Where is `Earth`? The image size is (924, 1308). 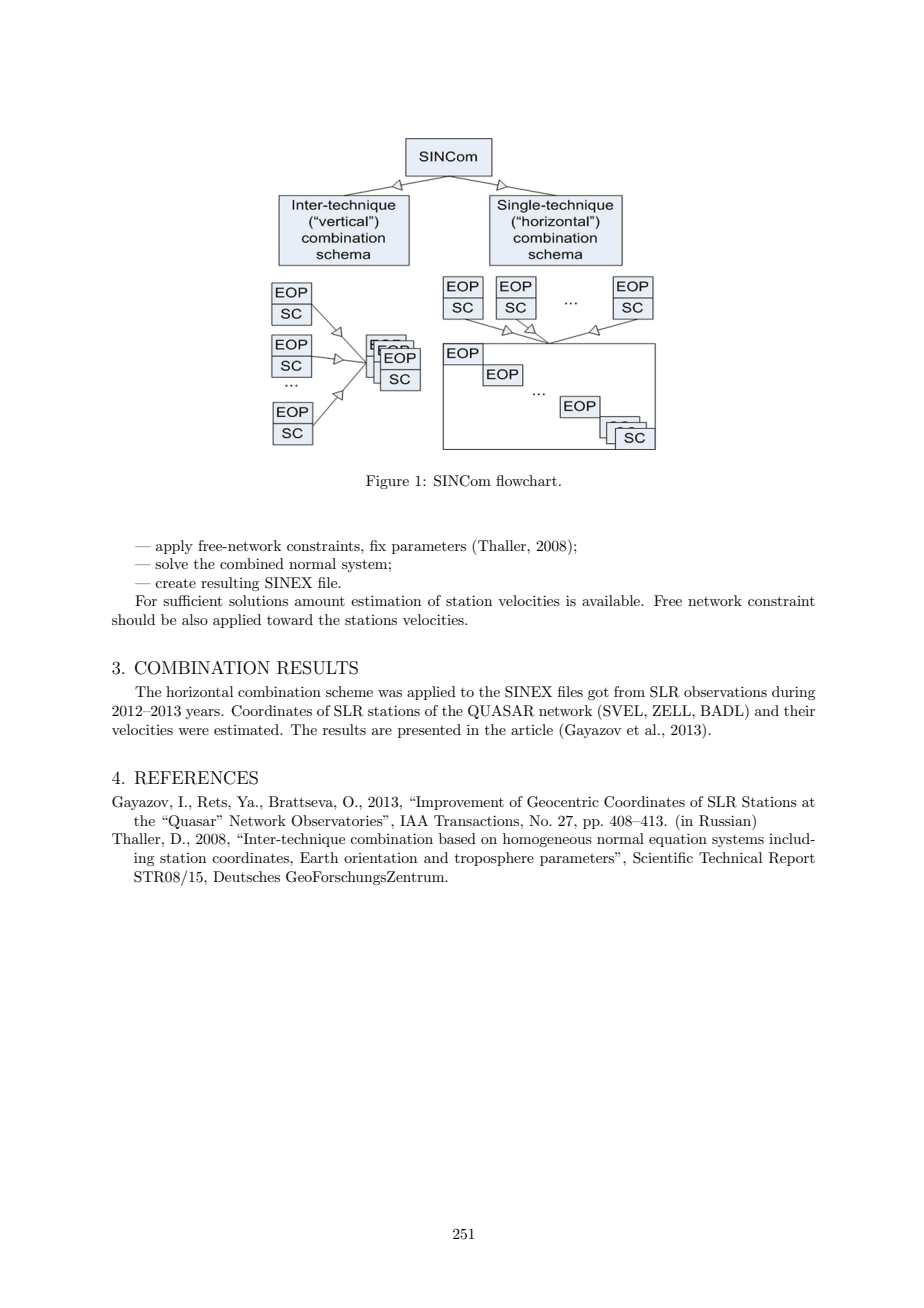
Earth is located at coordinates (319, 857).
